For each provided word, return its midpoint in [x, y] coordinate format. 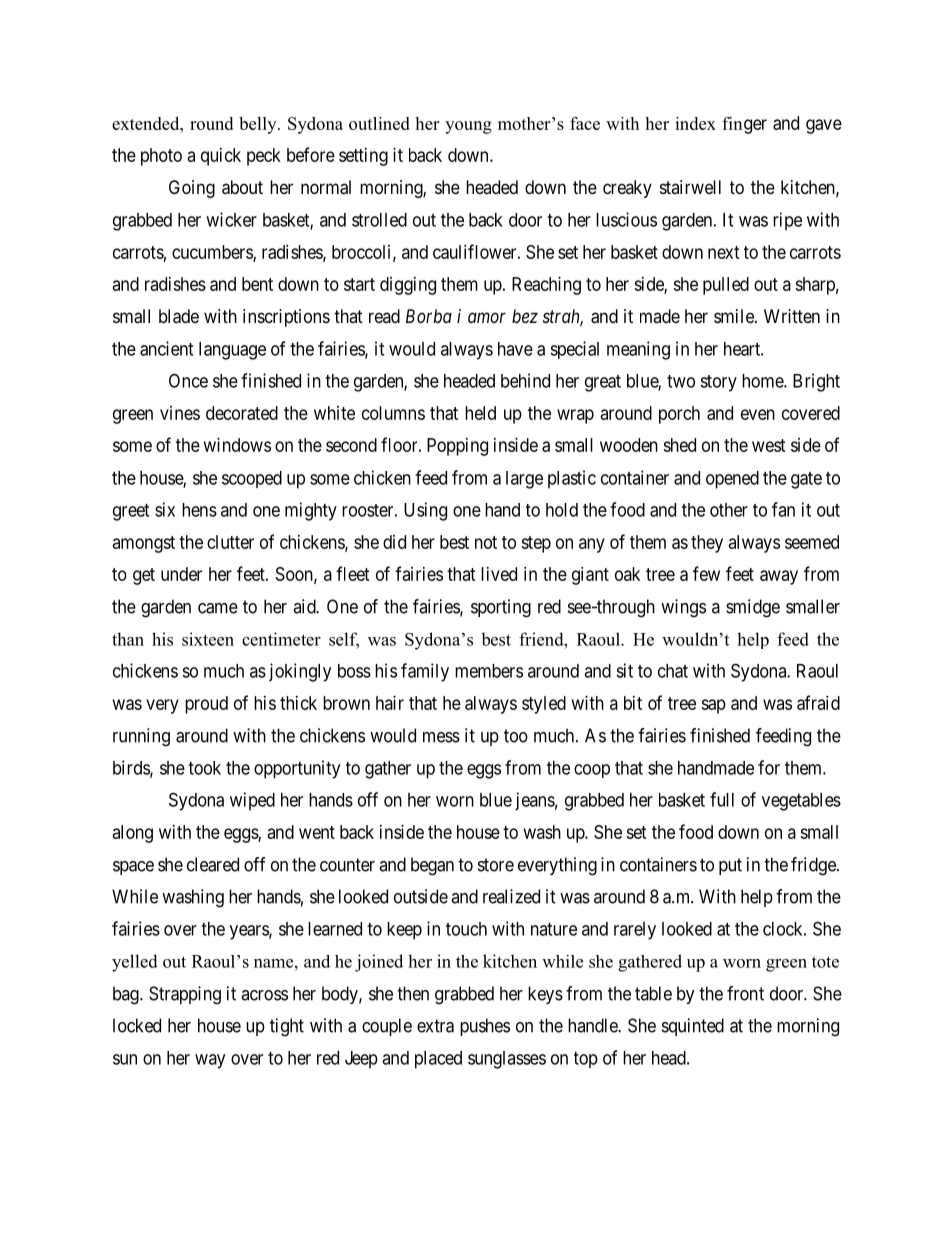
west [769, 445]
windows [237, 445]
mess [441, 737]
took [204, 768]
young [468, 127]
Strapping [185, 995]
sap [713, 706]
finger [744, 125]
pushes [485, 1027]
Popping [457, 447]
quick [221, 157]
